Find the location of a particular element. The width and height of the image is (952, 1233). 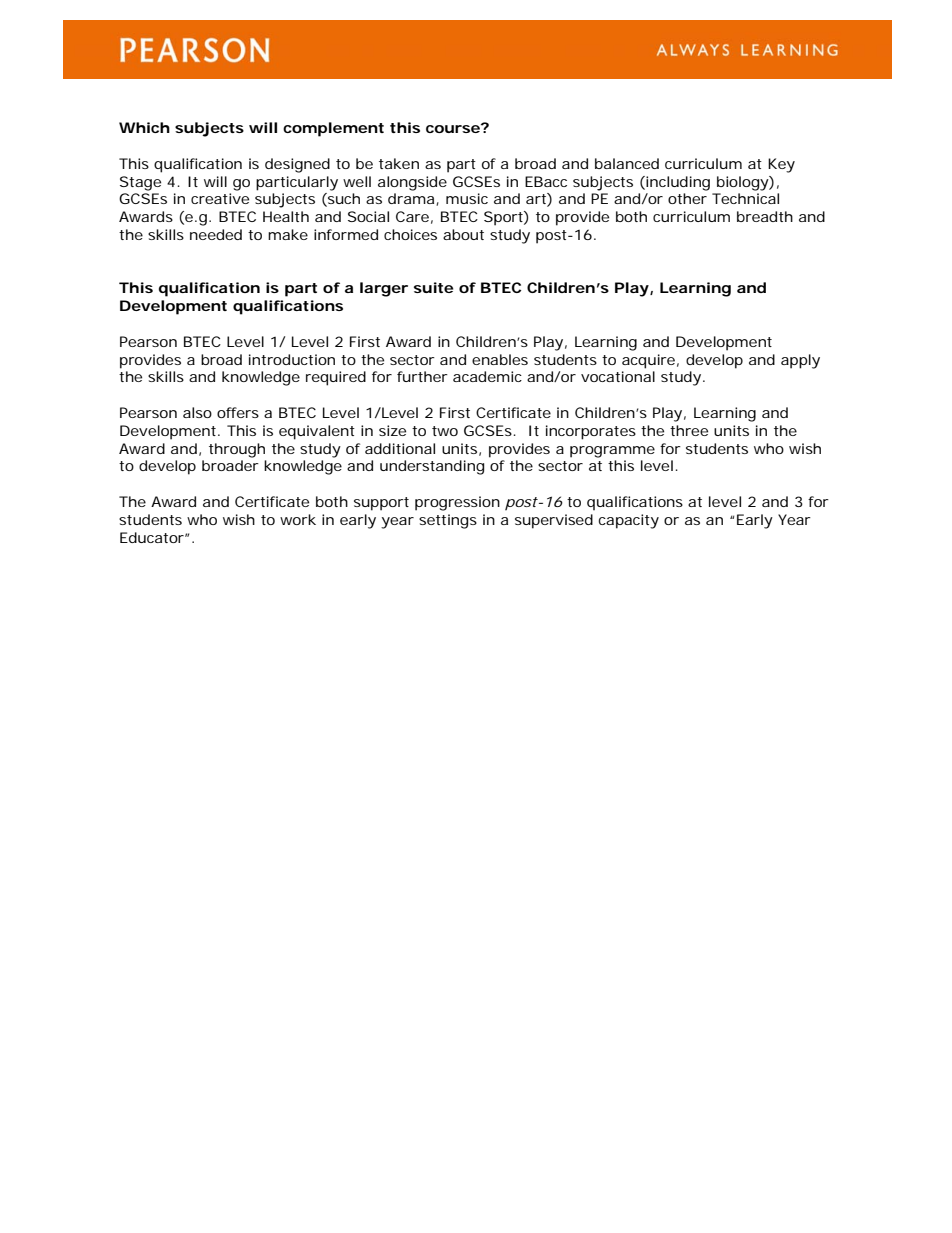

course is located at coordinates (453, 129).
